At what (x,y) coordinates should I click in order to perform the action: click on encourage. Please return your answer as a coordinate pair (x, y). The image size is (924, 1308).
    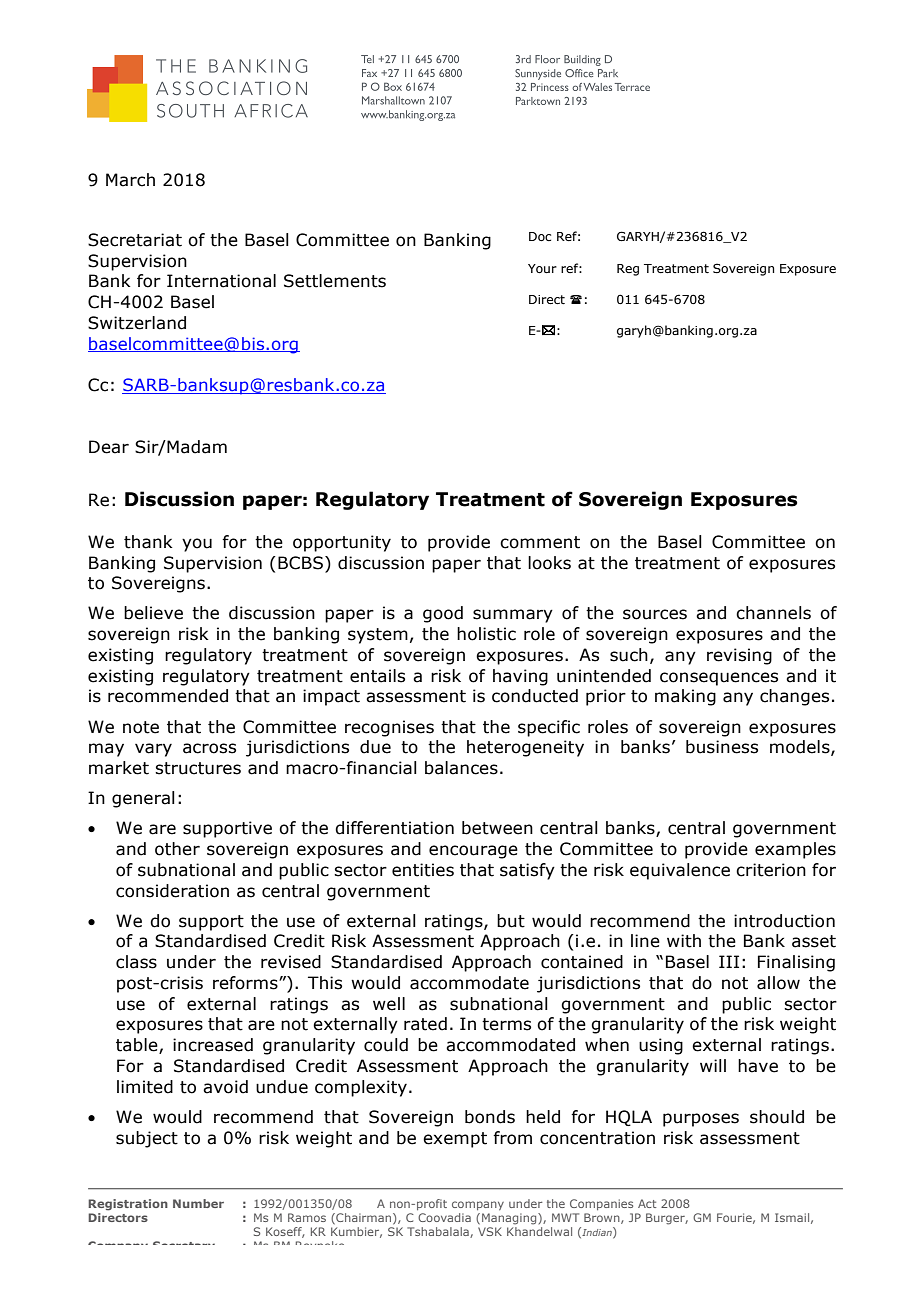
    Looking at the image, I should click on (473, 852).
